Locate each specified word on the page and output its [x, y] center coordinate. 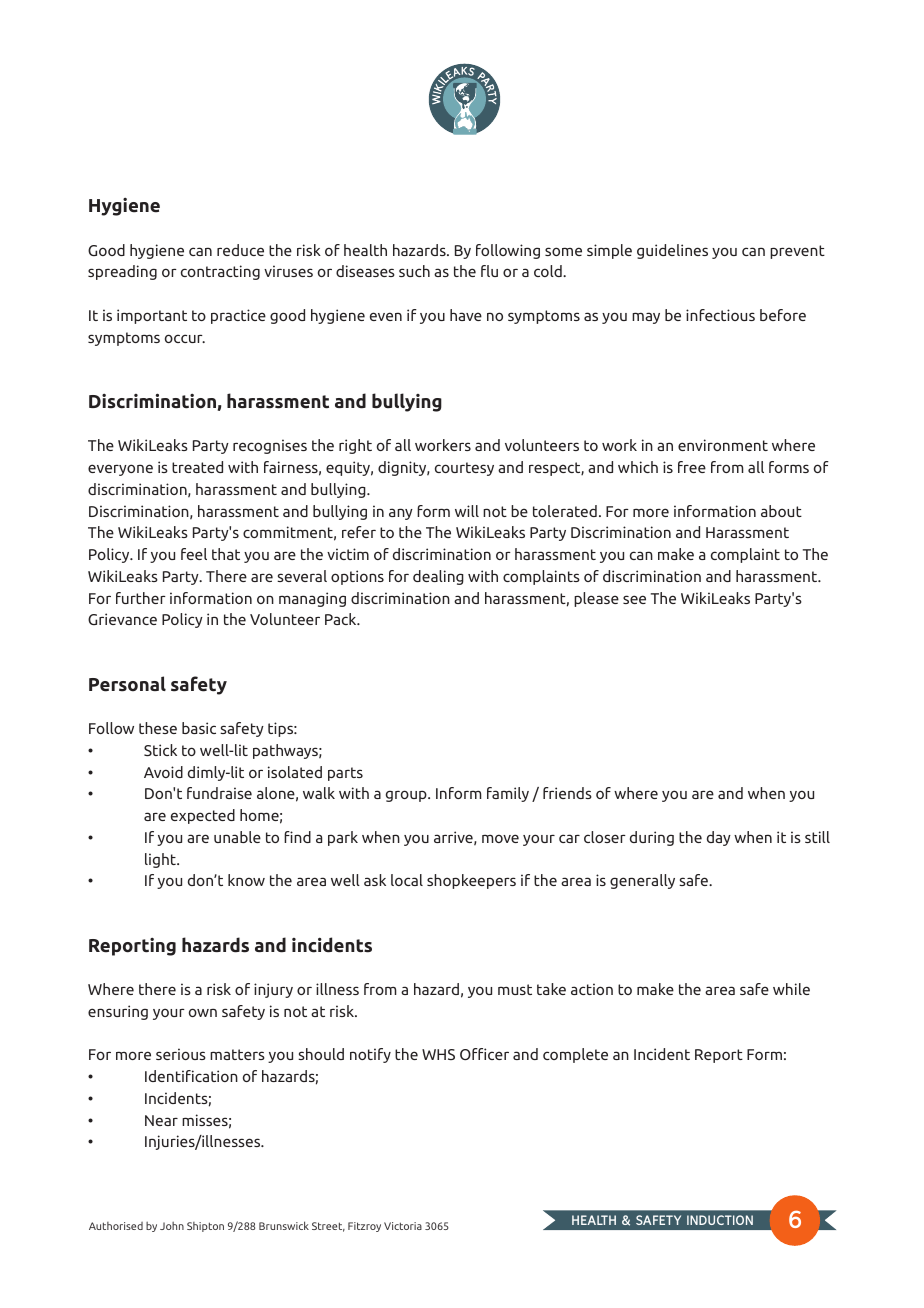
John [172, 1225]
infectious [720, 315]
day [719, 838]
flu [489, 271]
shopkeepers [471, 881]
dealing [438, 577]
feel [194, 554]
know [246, 880]
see [634, 599]
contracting [220, 272]
